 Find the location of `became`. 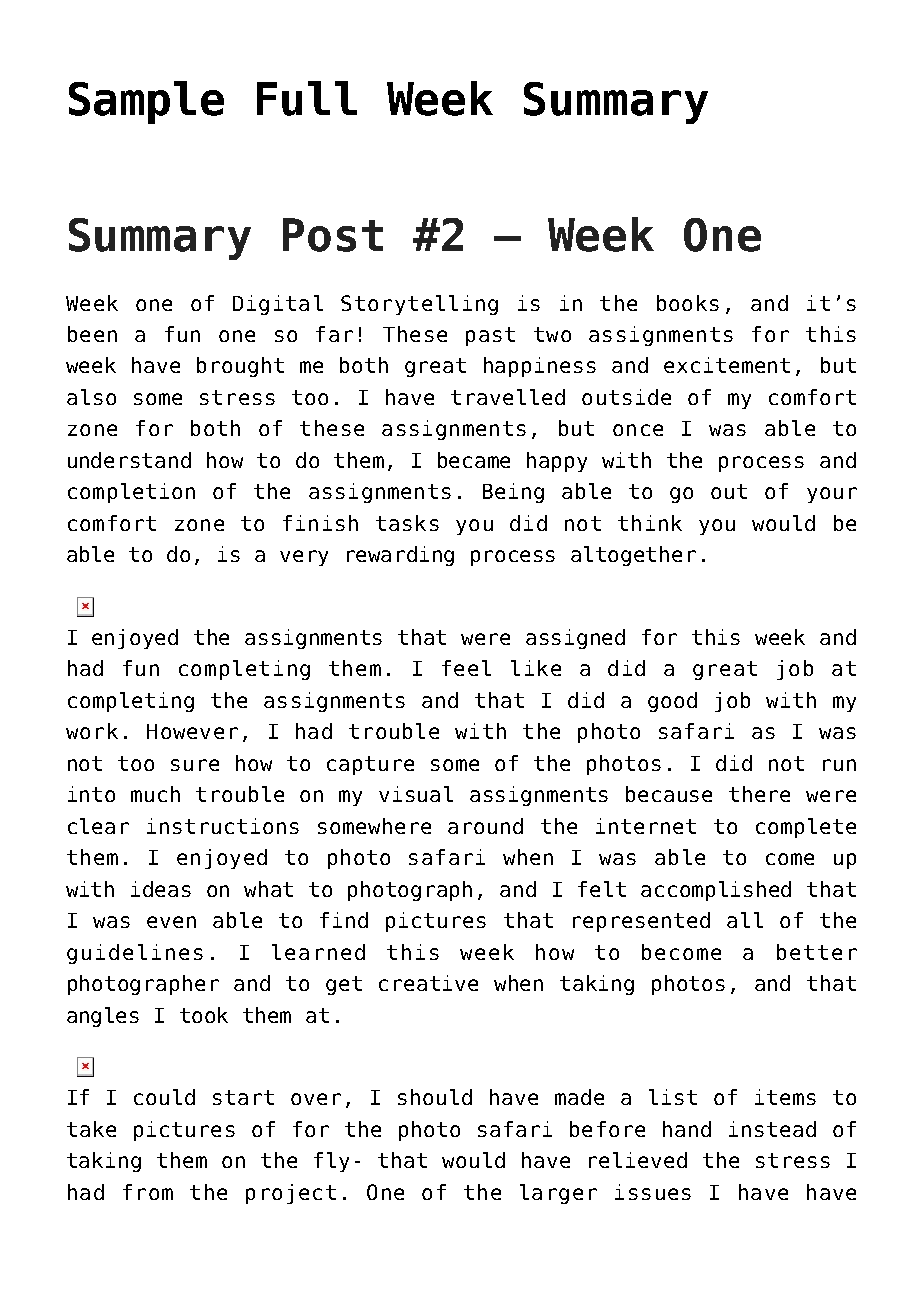

became is located at coordinates (474, 460).
